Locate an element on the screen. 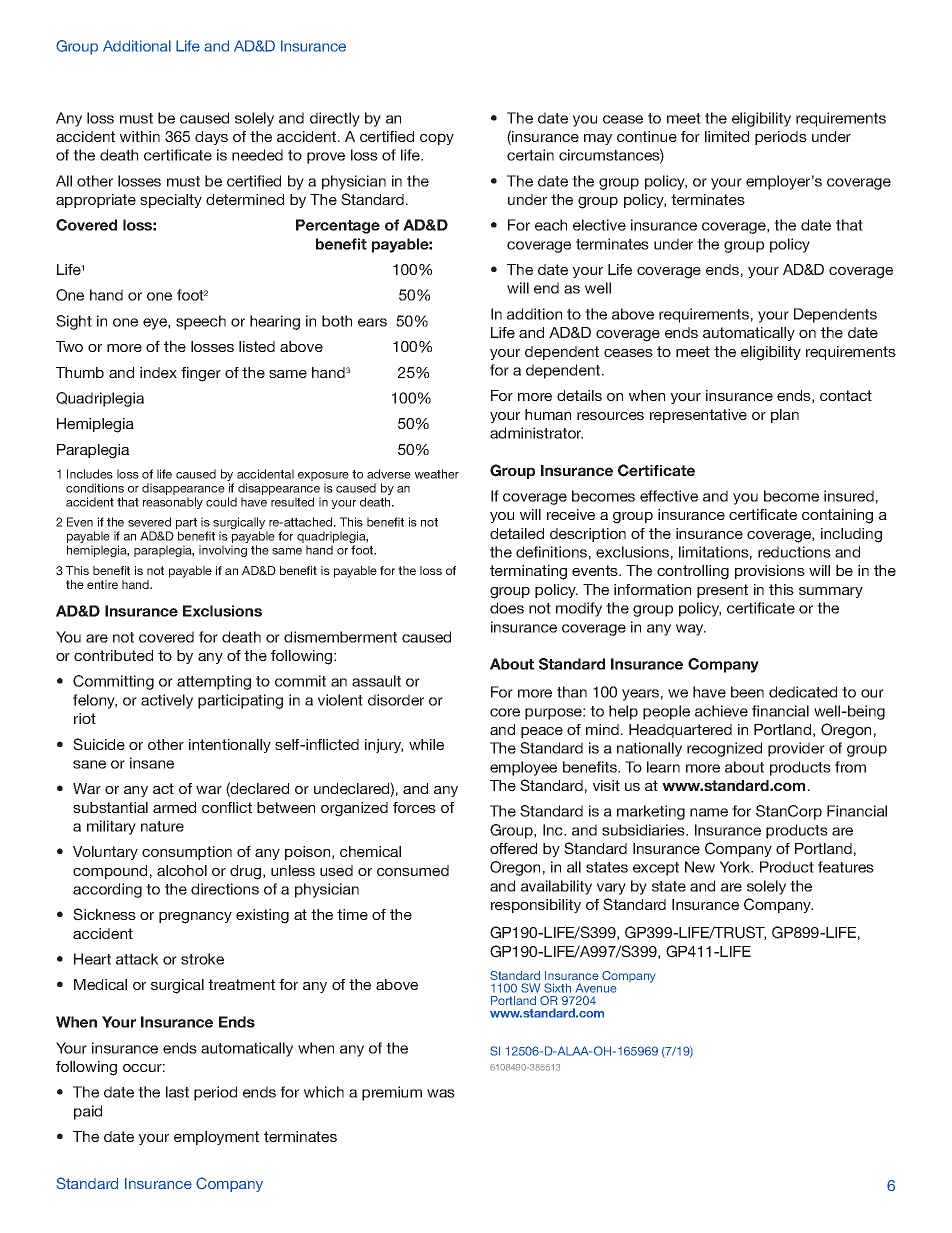 The image size is (952, 1233). limited is located at coordinates (727, 136).
